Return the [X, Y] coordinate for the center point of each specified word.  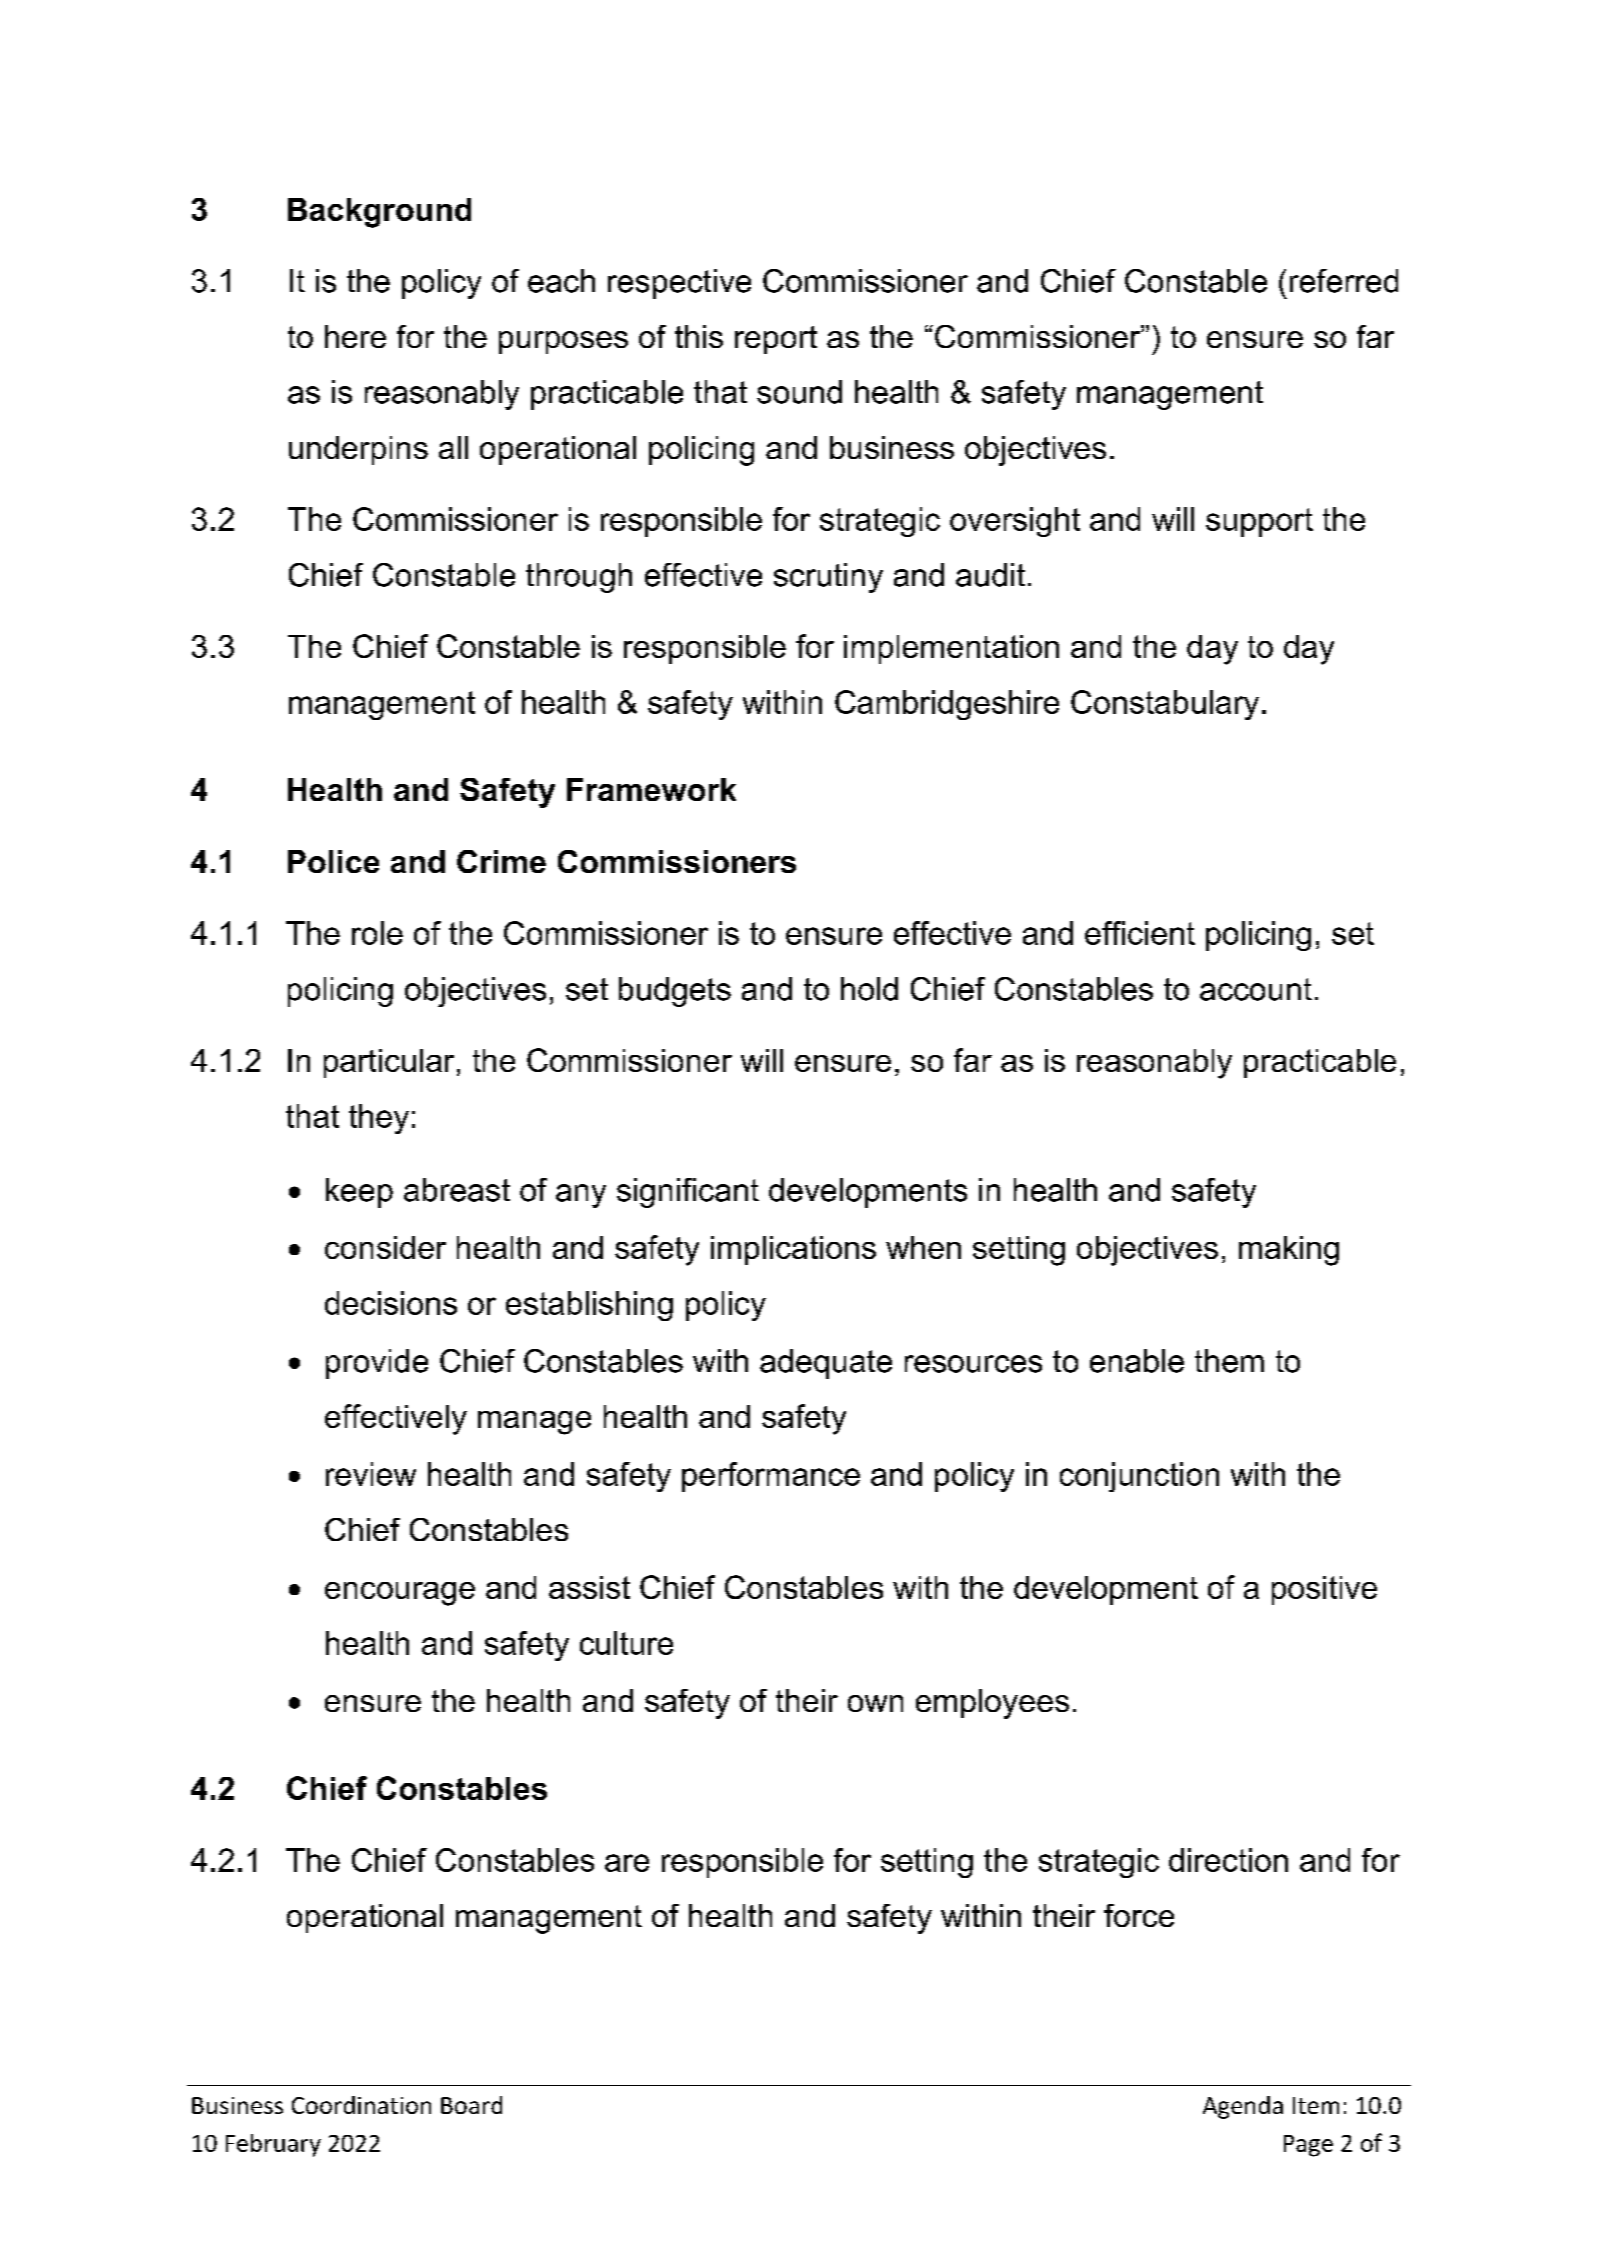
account [1256, 989]
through [579, 578]
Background [379, 213]
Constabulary [1165, 705]
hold [869, 989]
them [1229, 1361]
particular [389, 1063]
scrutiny [828, 578]
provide [377, 1364]
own [875, 1703]
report [776, 340]
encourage [400, 1594]
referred [1344, 281]
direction [1228, 1860]
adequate [826, 1364]
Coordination [361, 2105]
